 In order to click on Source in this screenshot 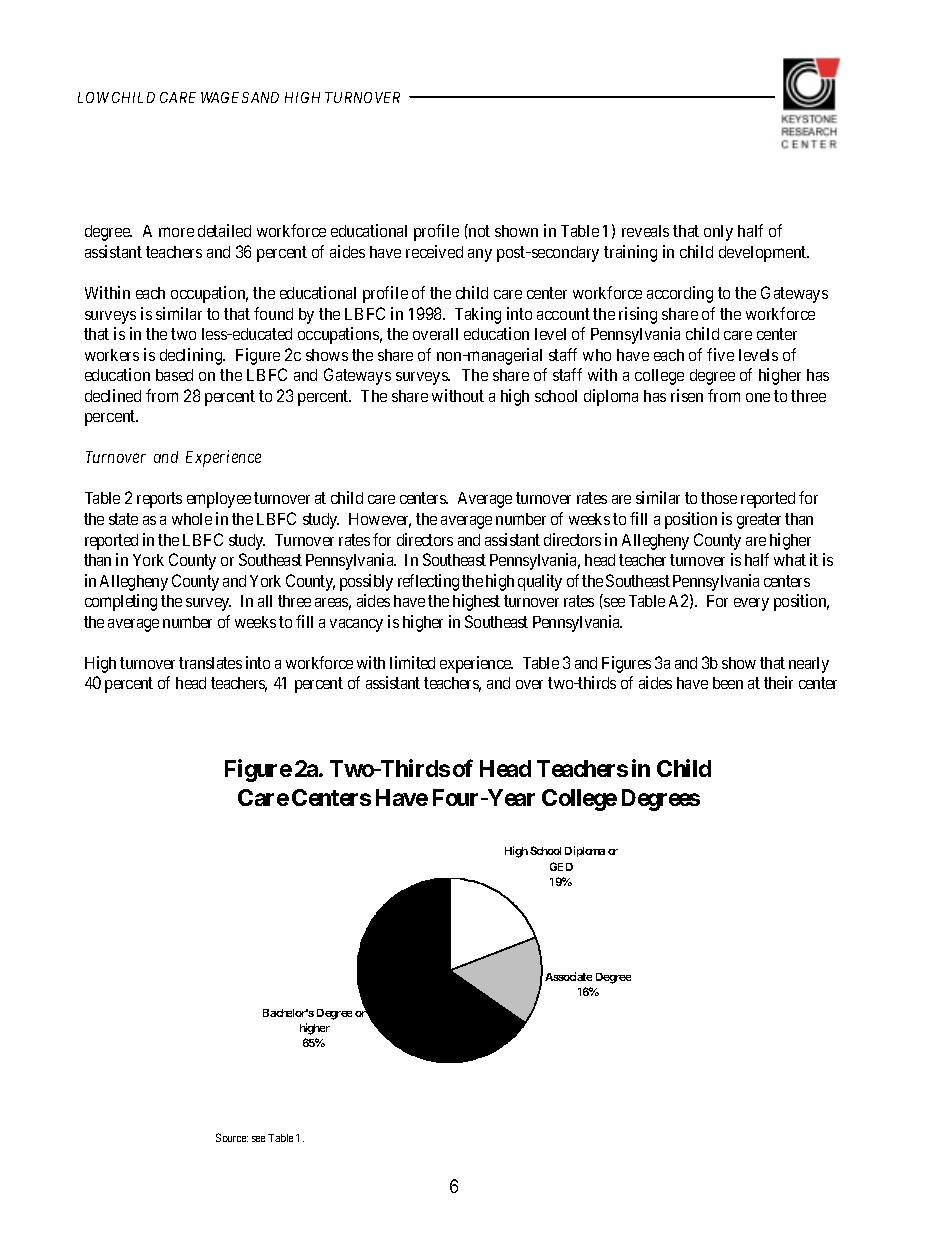, I will do `click(232, 1137)`.
